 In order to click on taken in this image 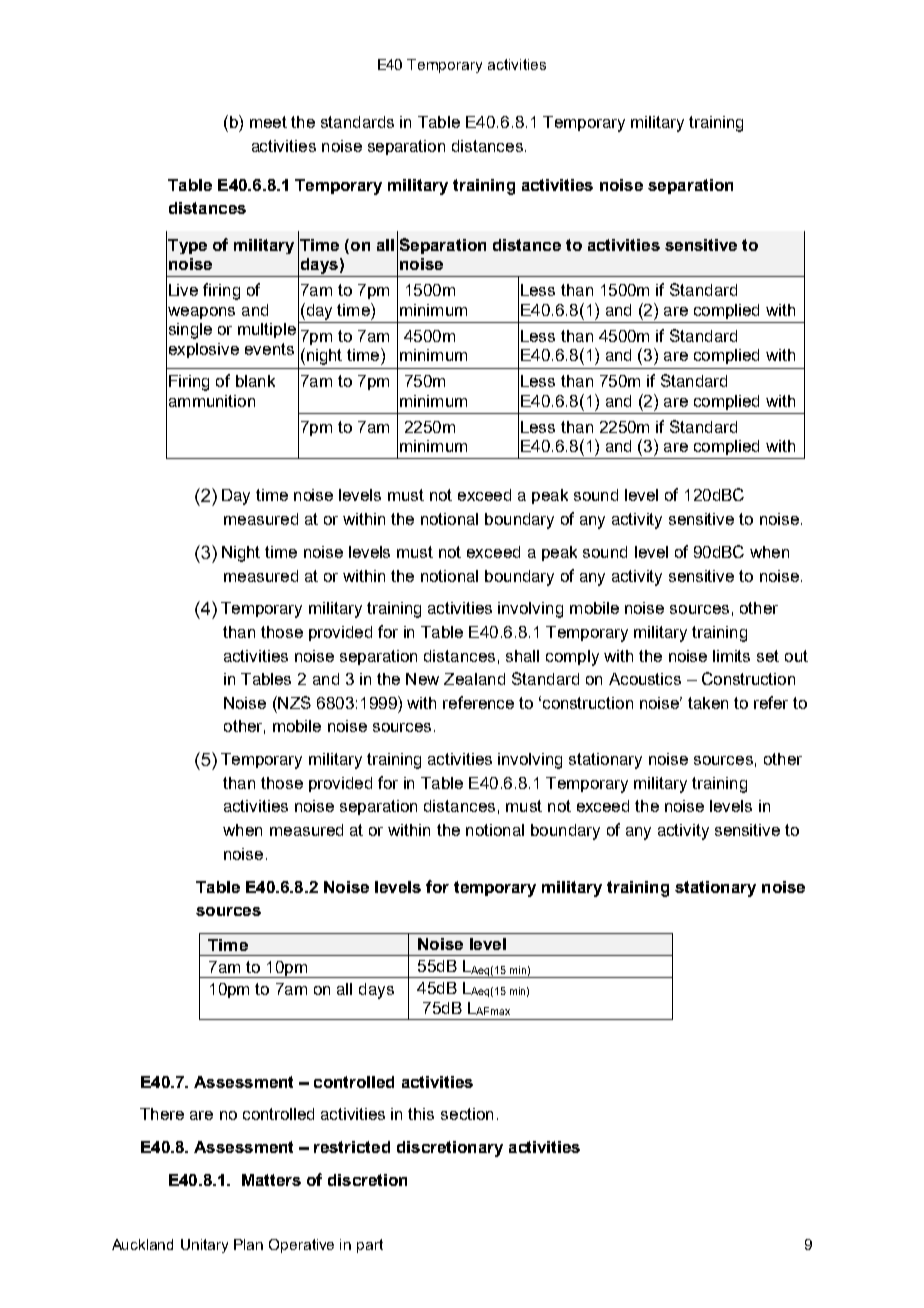, I will do `click(708, 703)`.
